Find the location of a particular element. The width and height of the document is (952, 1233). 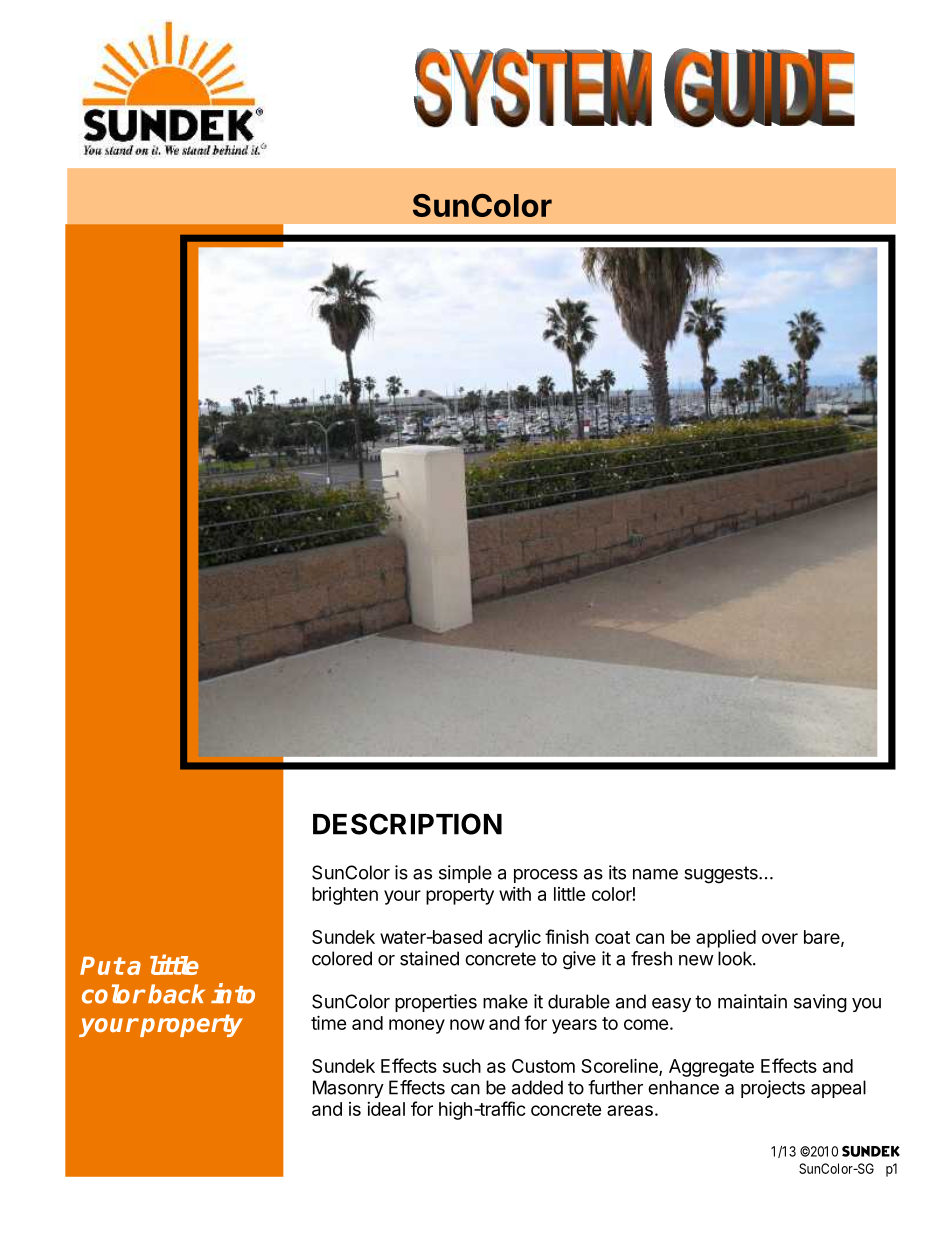

projects is located at coordinates (773, 1089).
